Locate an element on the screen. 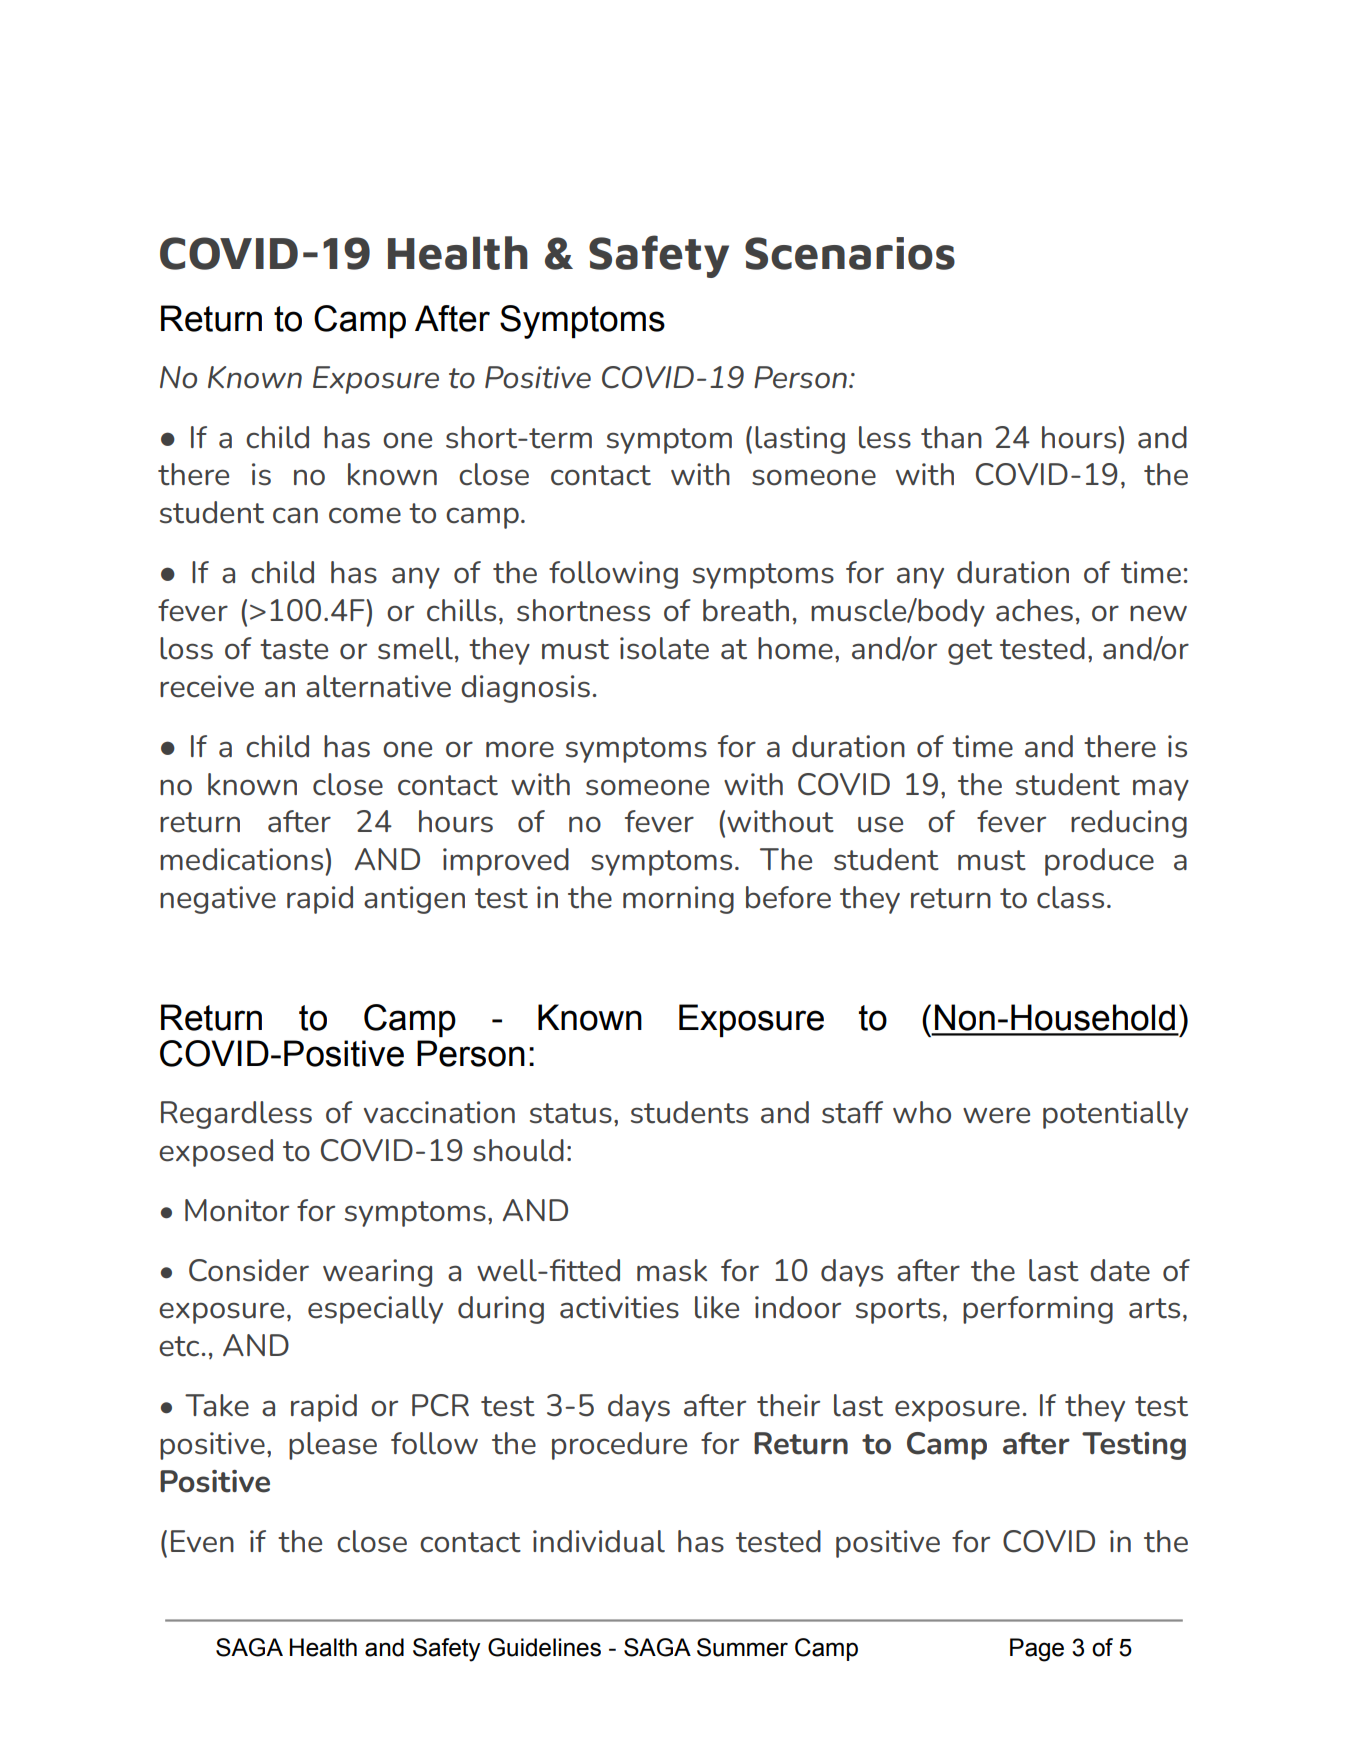 This screenshot has width=1348, height=1745. Summer is located at coordinates (742, 1647).
